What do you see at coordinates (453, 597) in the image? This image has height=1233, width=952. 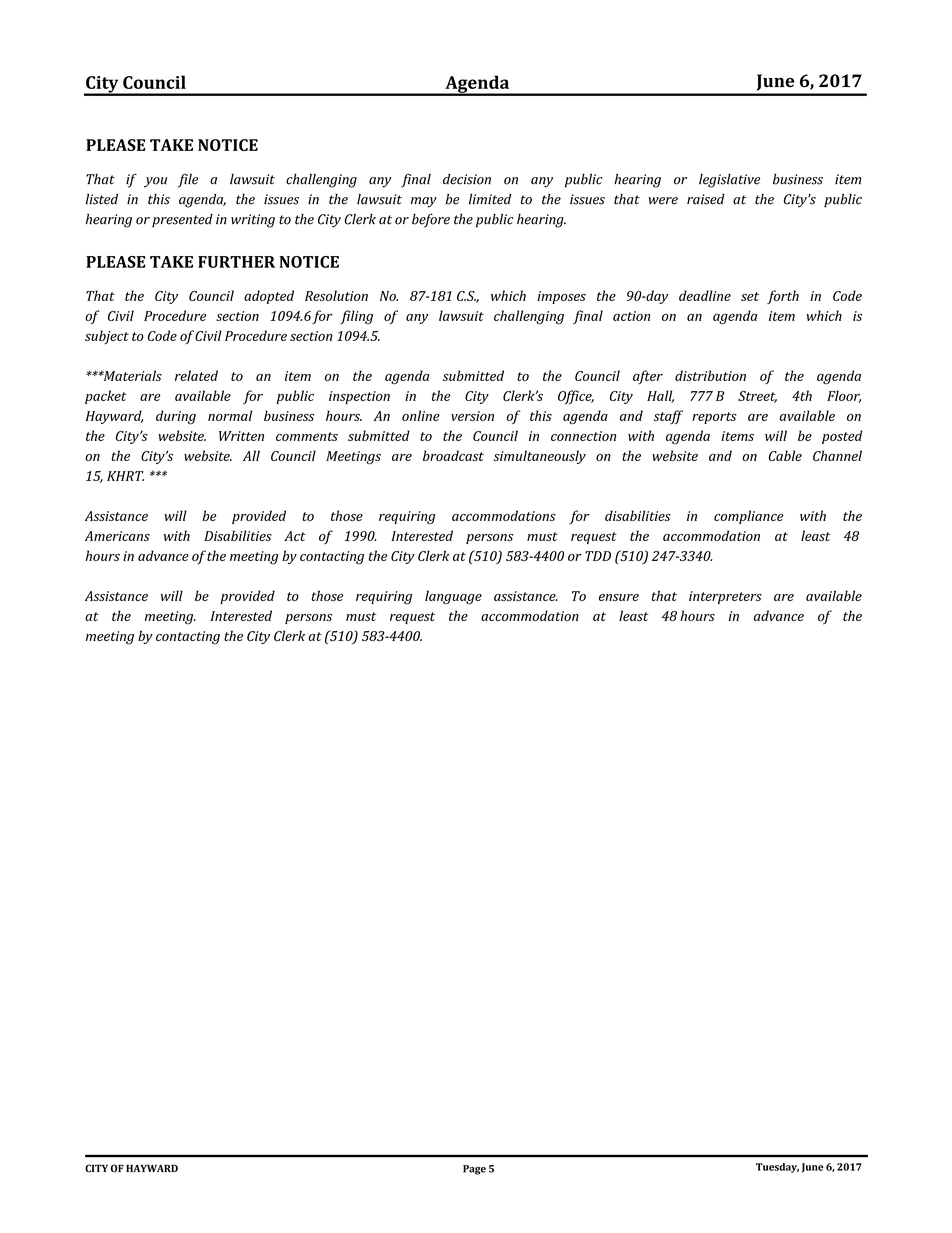 I see `language` at bounding box center [453, 597].
